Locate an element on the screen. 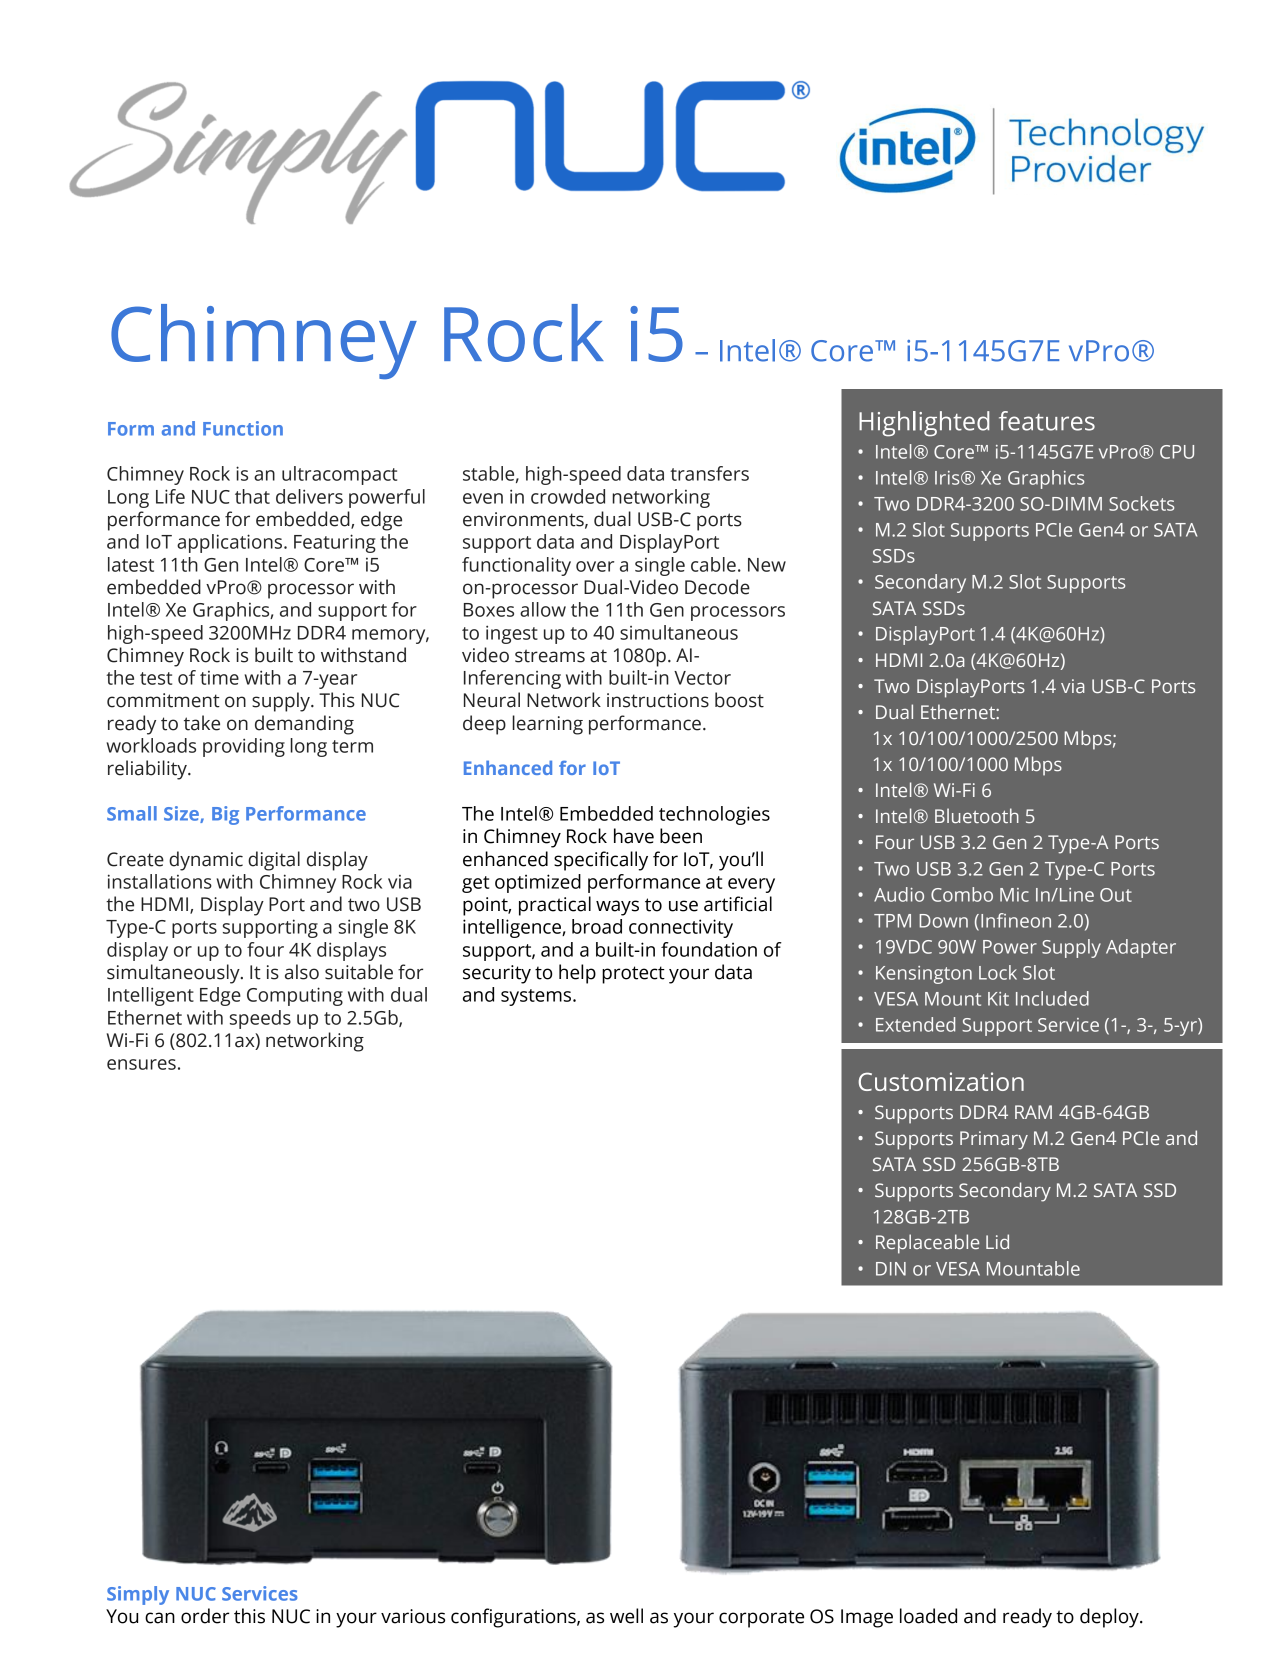  Replaceable is located at coordinates (927, 1244).
